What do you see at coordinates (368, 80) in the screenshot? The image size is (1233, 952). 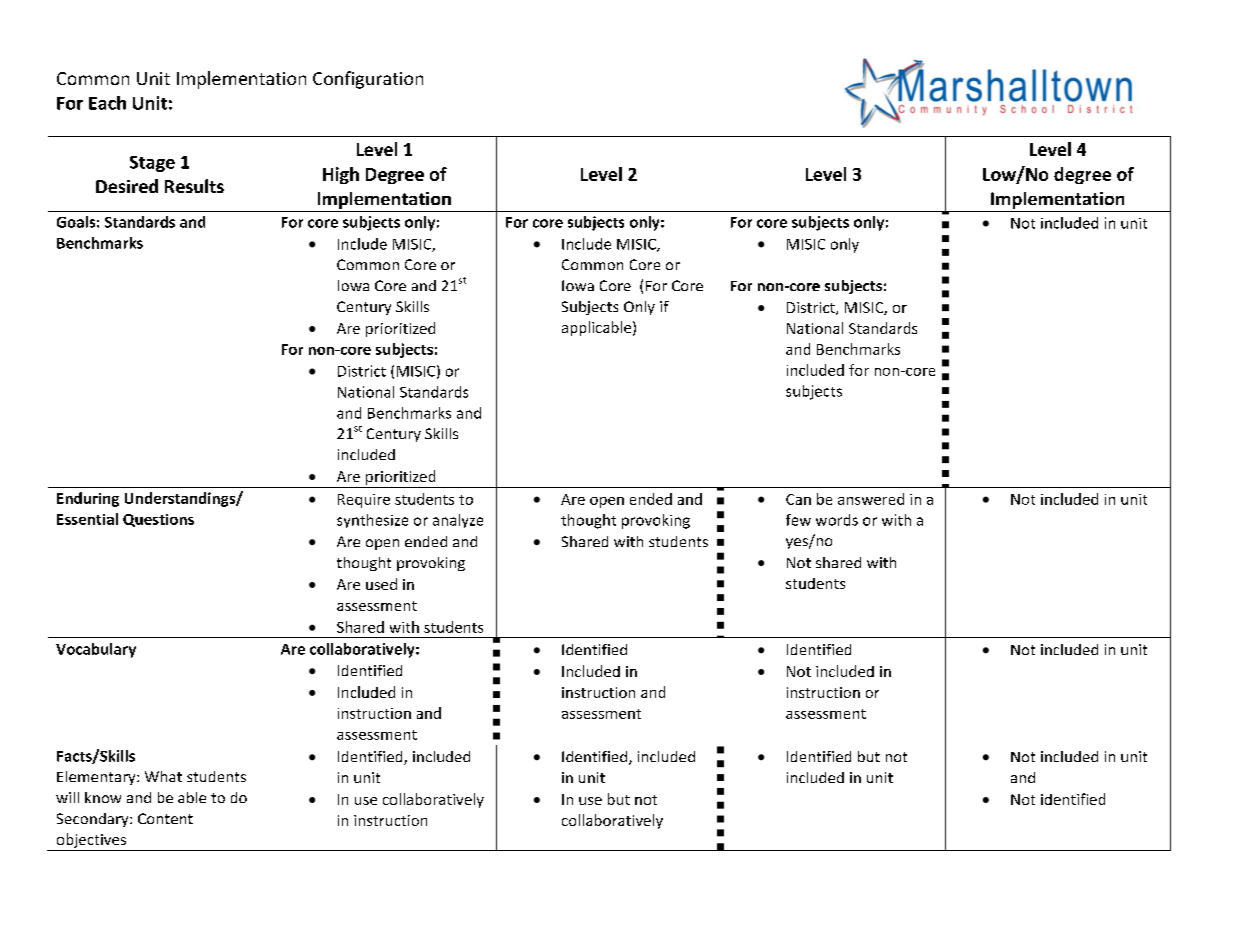 I see `Configuration` at bounding box center [368, 80].
